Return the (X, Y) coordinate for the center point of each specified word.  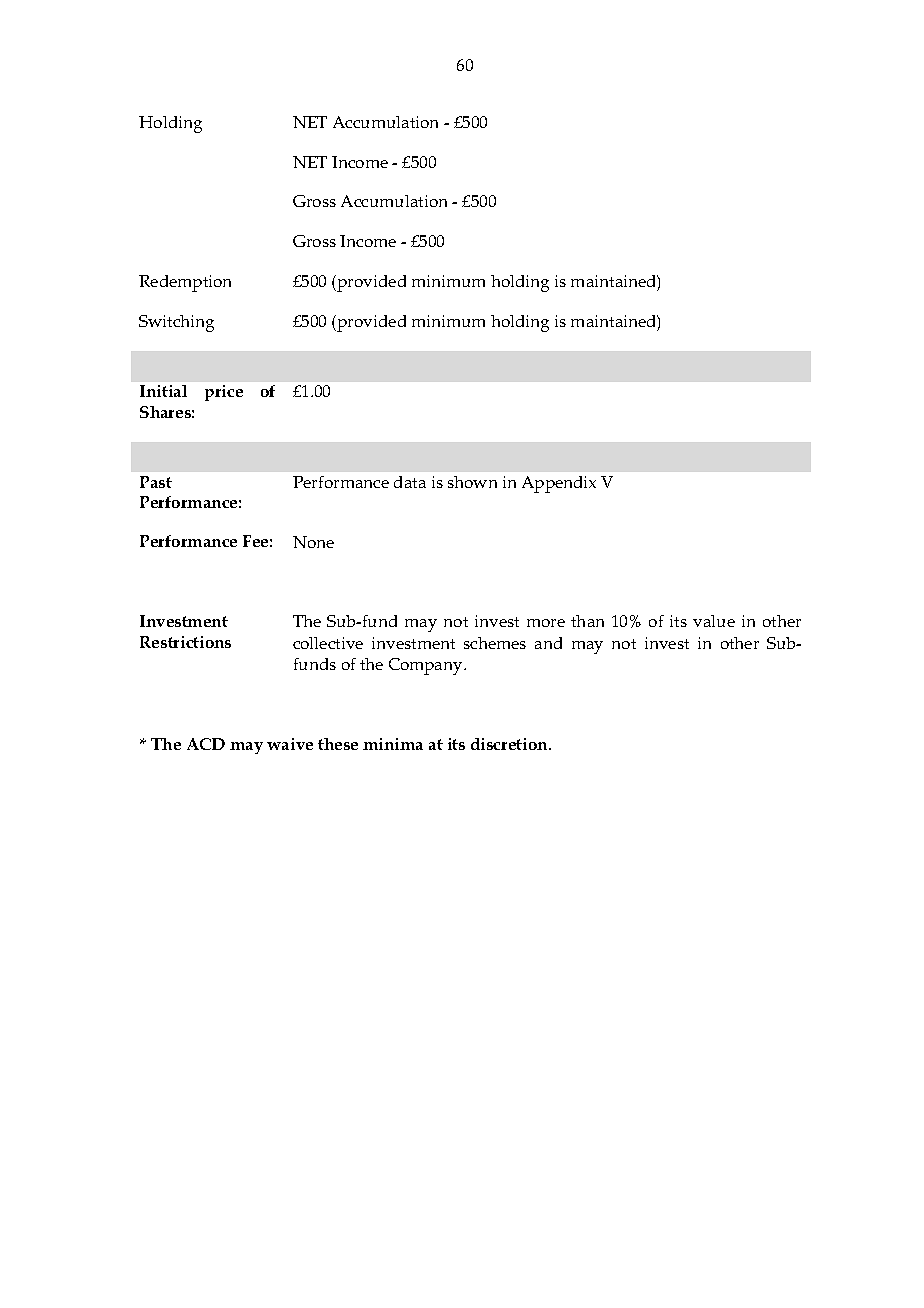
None (313, 542)
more (546, 623)
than (587, 621)
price (224, 393)
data (410, 482)
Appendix (559, 484)
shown (472, 482)
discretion (510, 744)
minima (393, 744)
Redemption (185, 283)
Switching (176, 323)
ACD (206, 744)
